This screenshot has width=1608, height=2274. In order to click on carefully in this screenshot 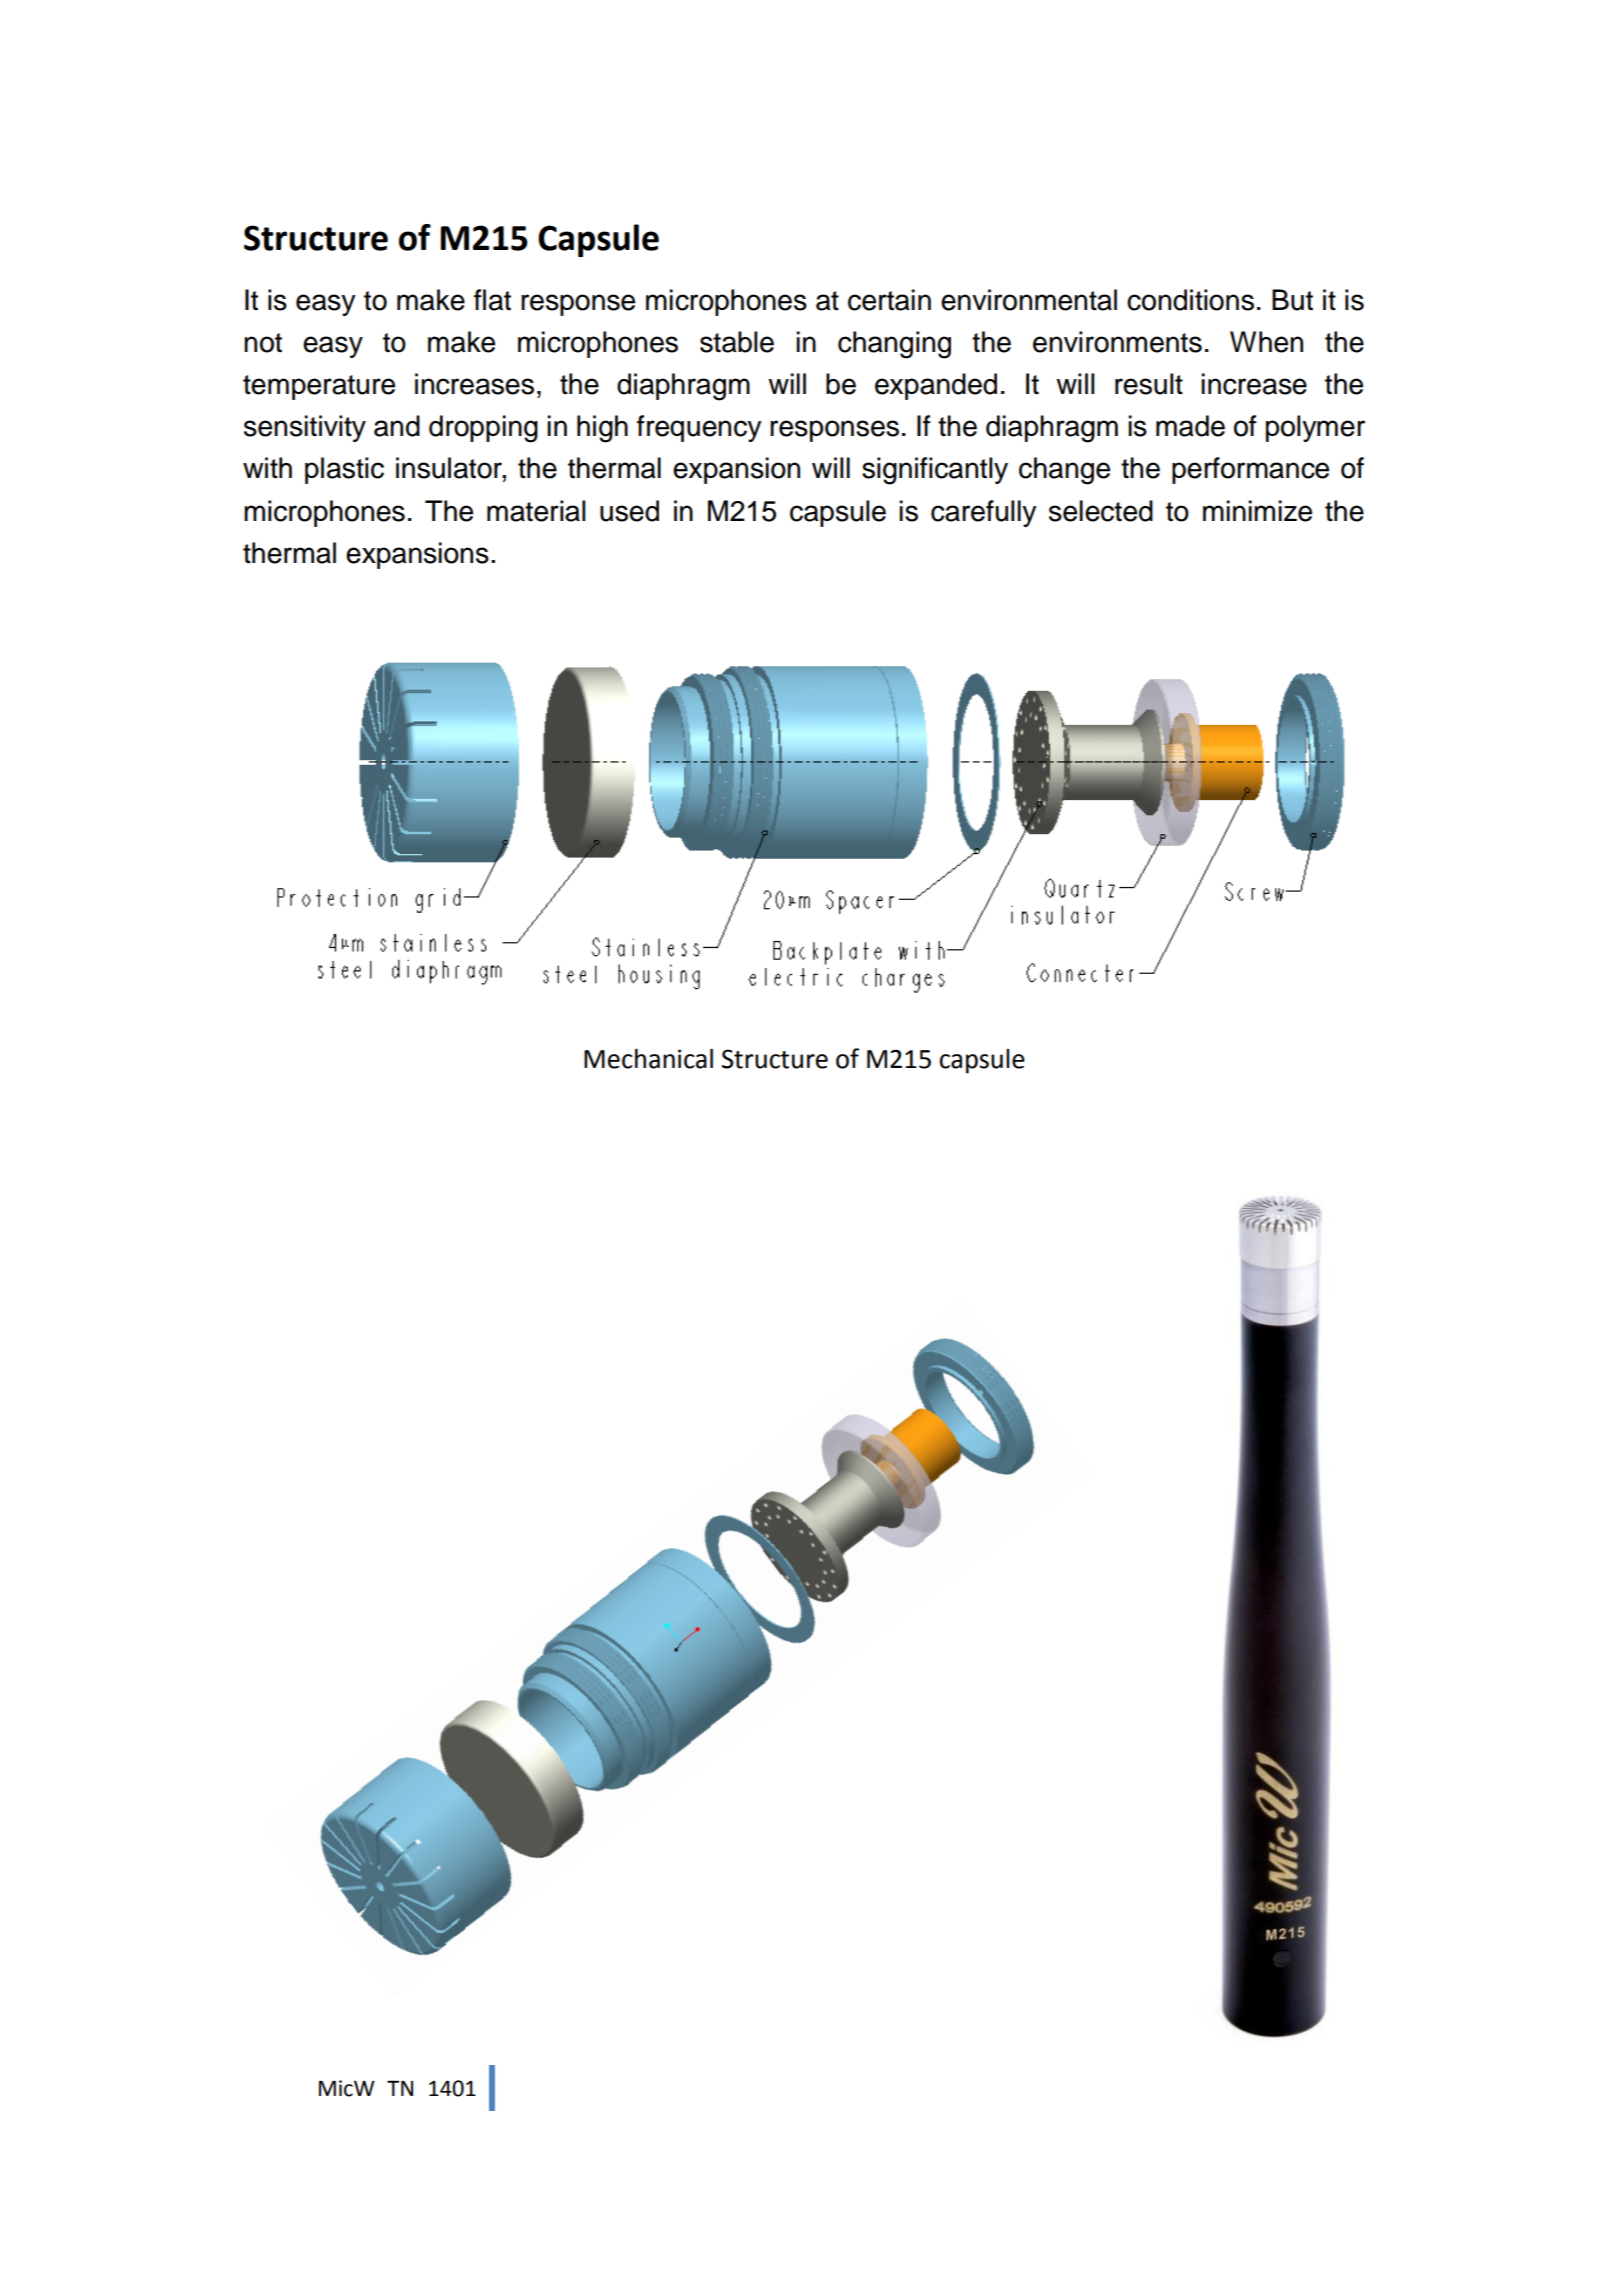, I will do `click(984, 513)`.
